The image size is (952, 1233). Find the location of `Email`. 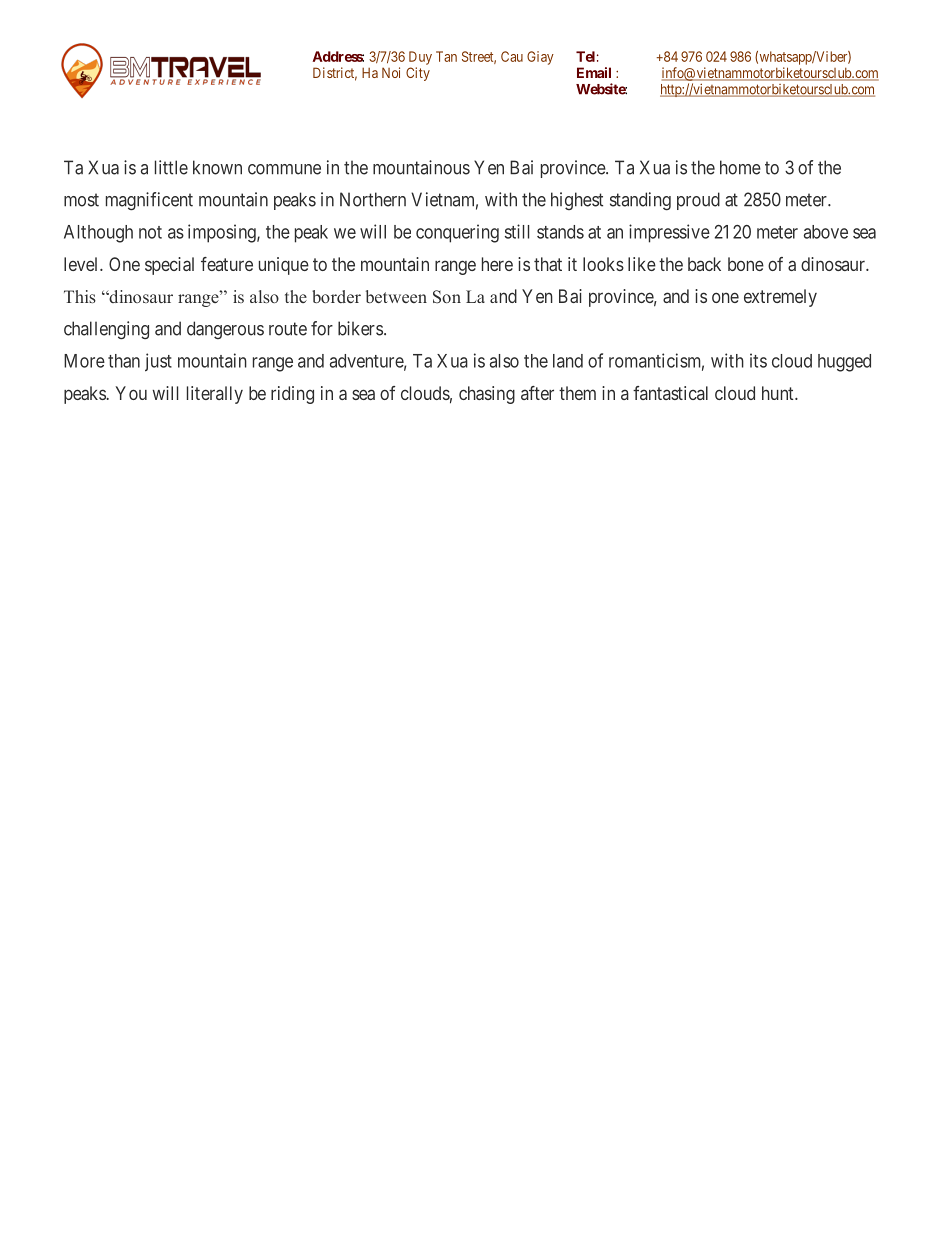

Email is located at coordinates (594, 72).
